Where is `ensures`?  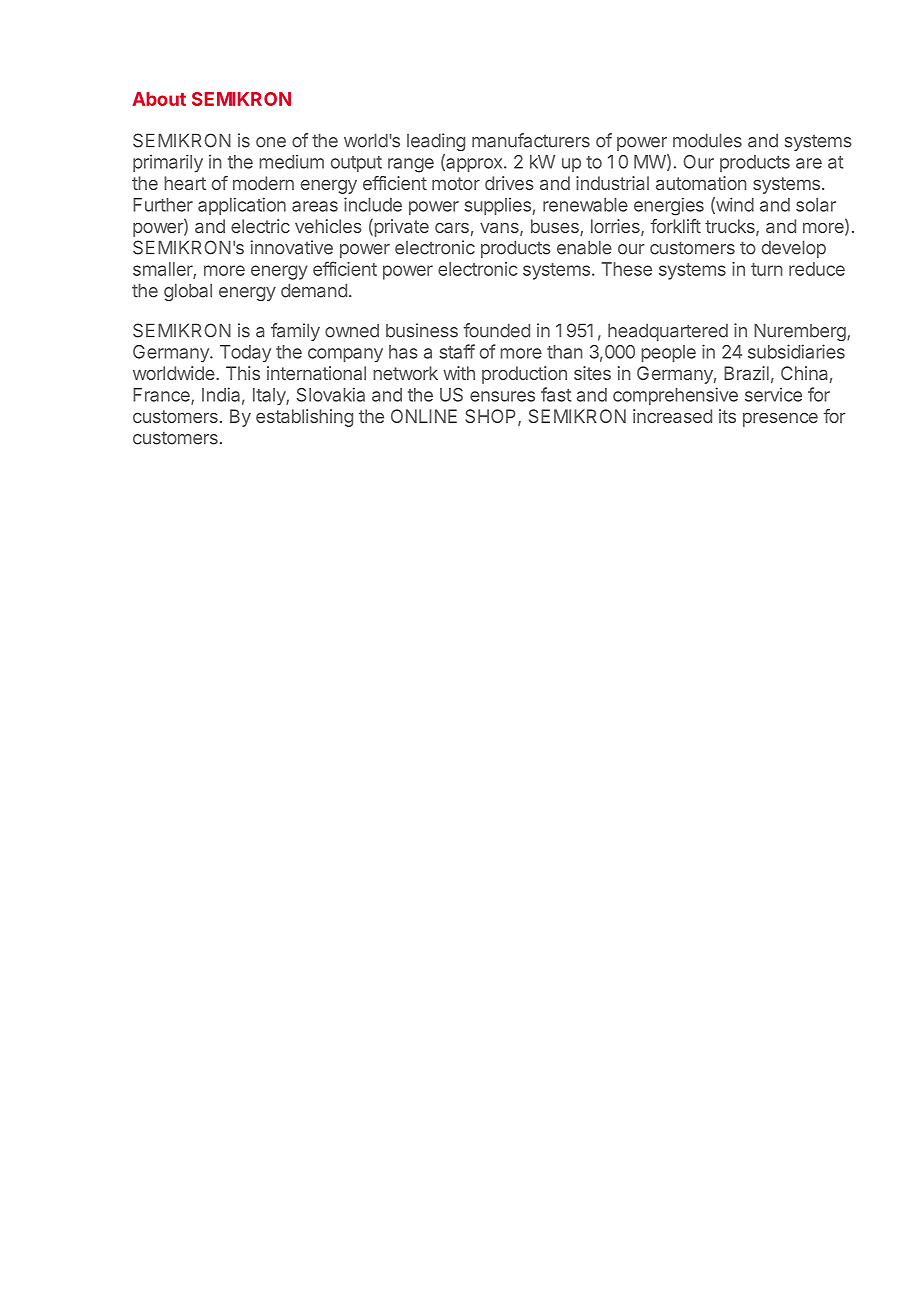 ensures is located at coordinates (502, 396).
